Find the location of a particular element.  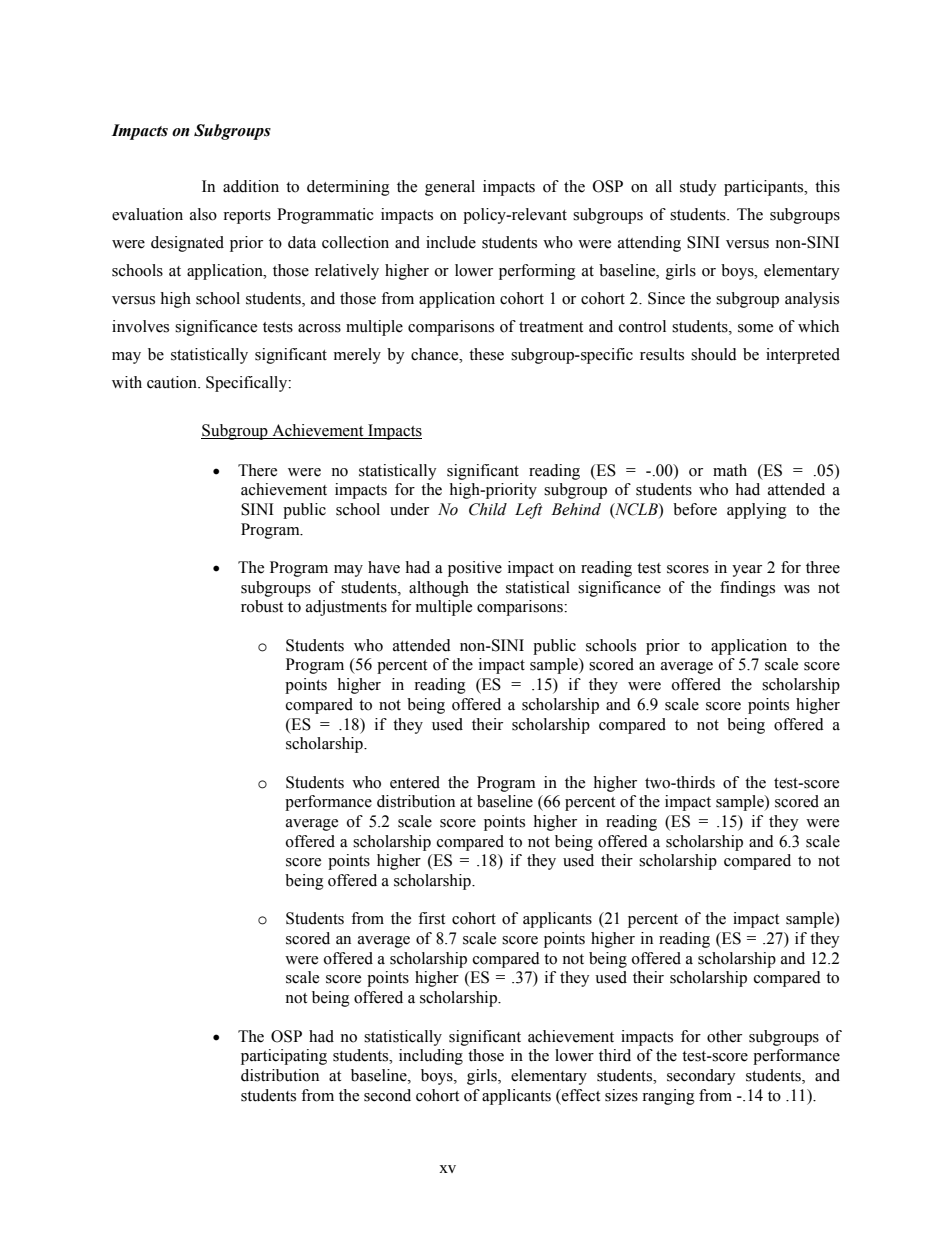

first is located at coordinates (431, 918).
